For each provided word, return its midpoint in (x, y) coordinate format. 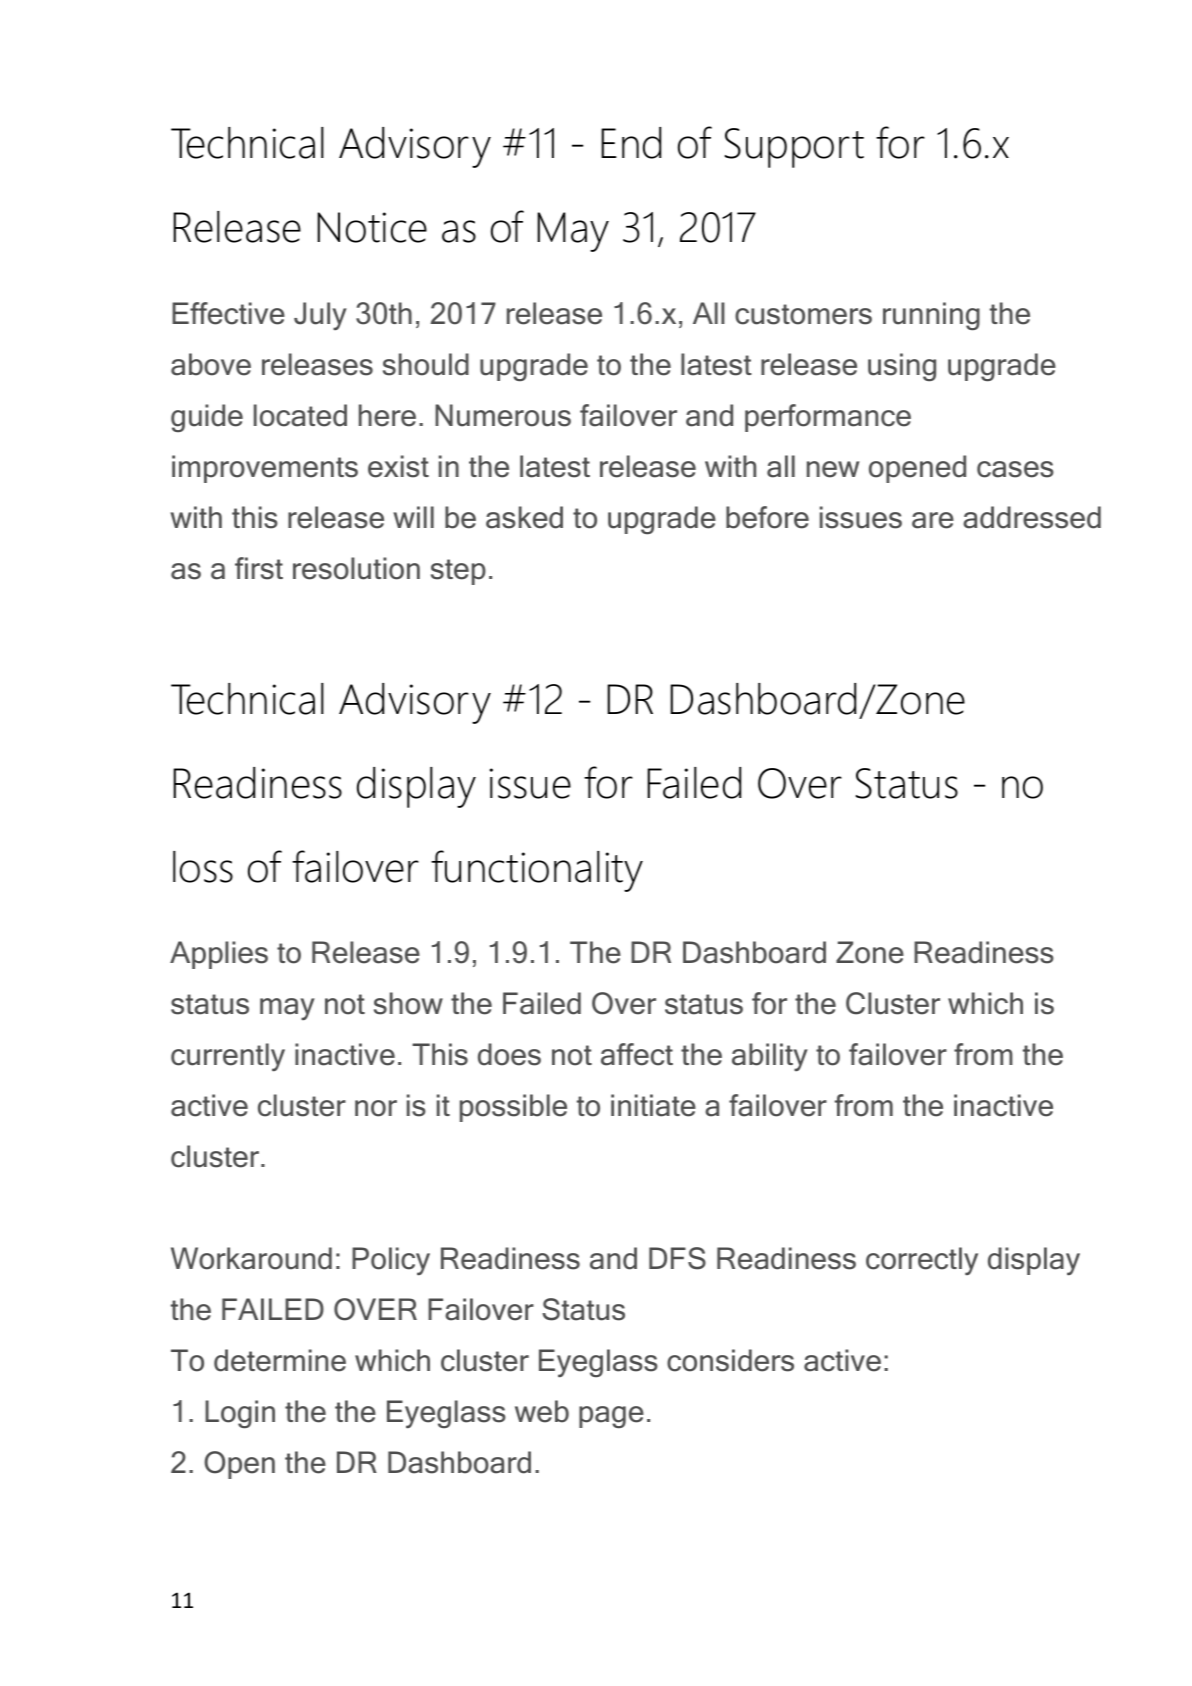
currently (228, 1057)
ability (770, 1057)
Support (794, 148)
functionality (537, 871)
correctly (922, 1261)
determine (280, 1360)
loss (203, 867)
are (933, 520)
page (611, 1417)
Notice (372, 227)
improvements (265, 469)
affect (637, 1054)
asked (524, 517)
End (631, 143)
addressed (1032, 517)
